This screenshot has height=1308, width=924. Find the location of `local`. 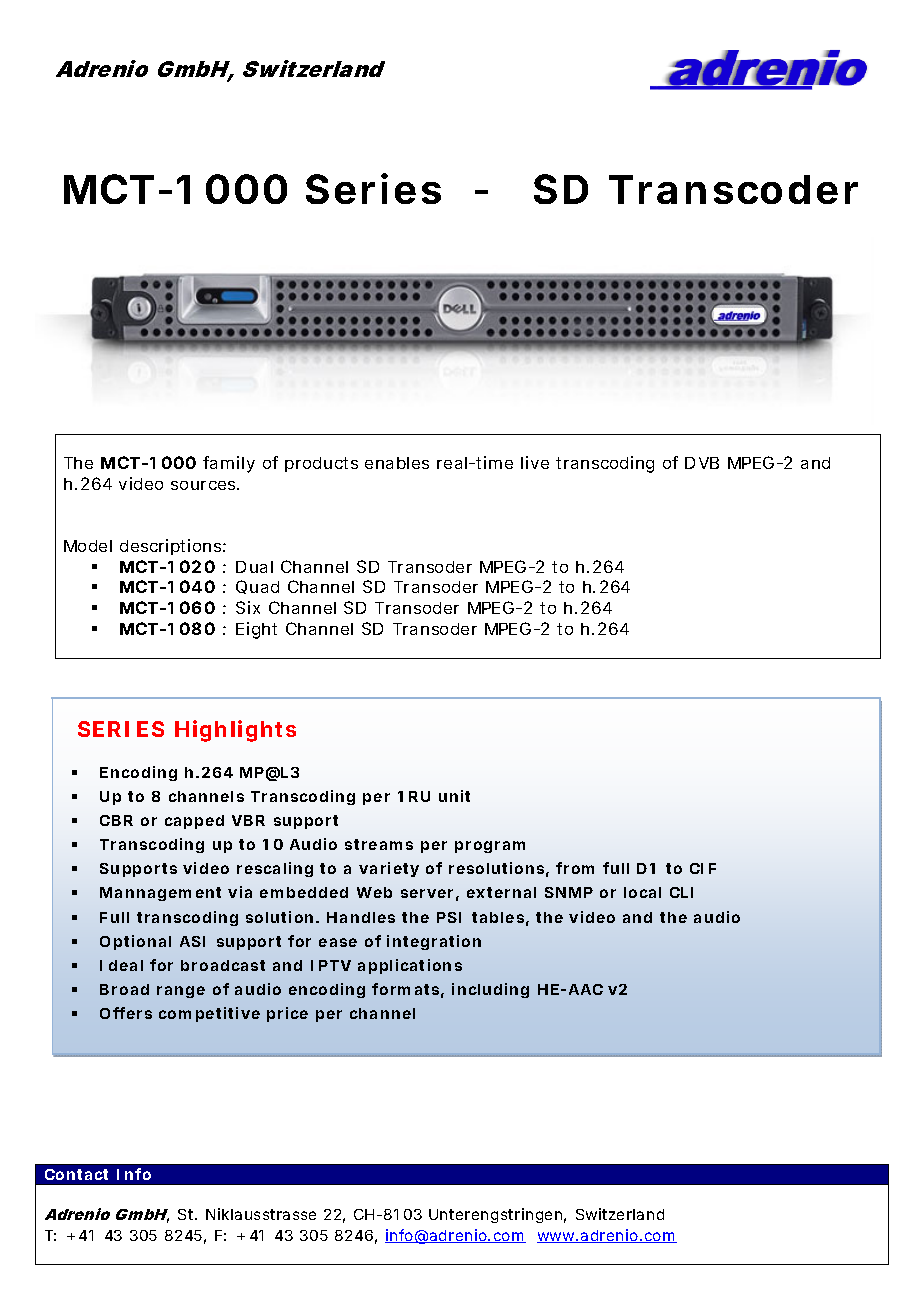

local is located at coordinates (642, 892).
